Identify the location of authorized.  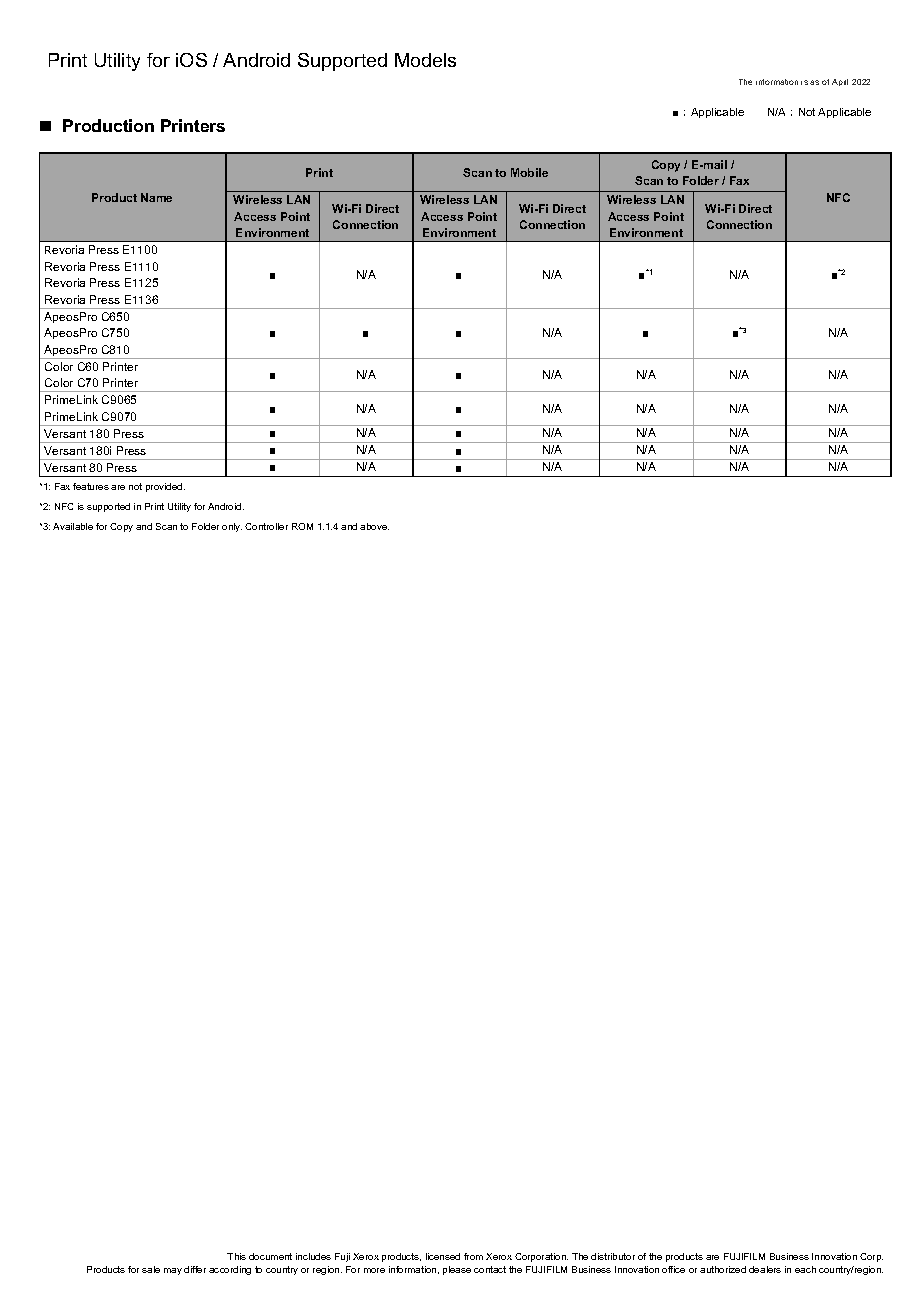
(723, 1269).
